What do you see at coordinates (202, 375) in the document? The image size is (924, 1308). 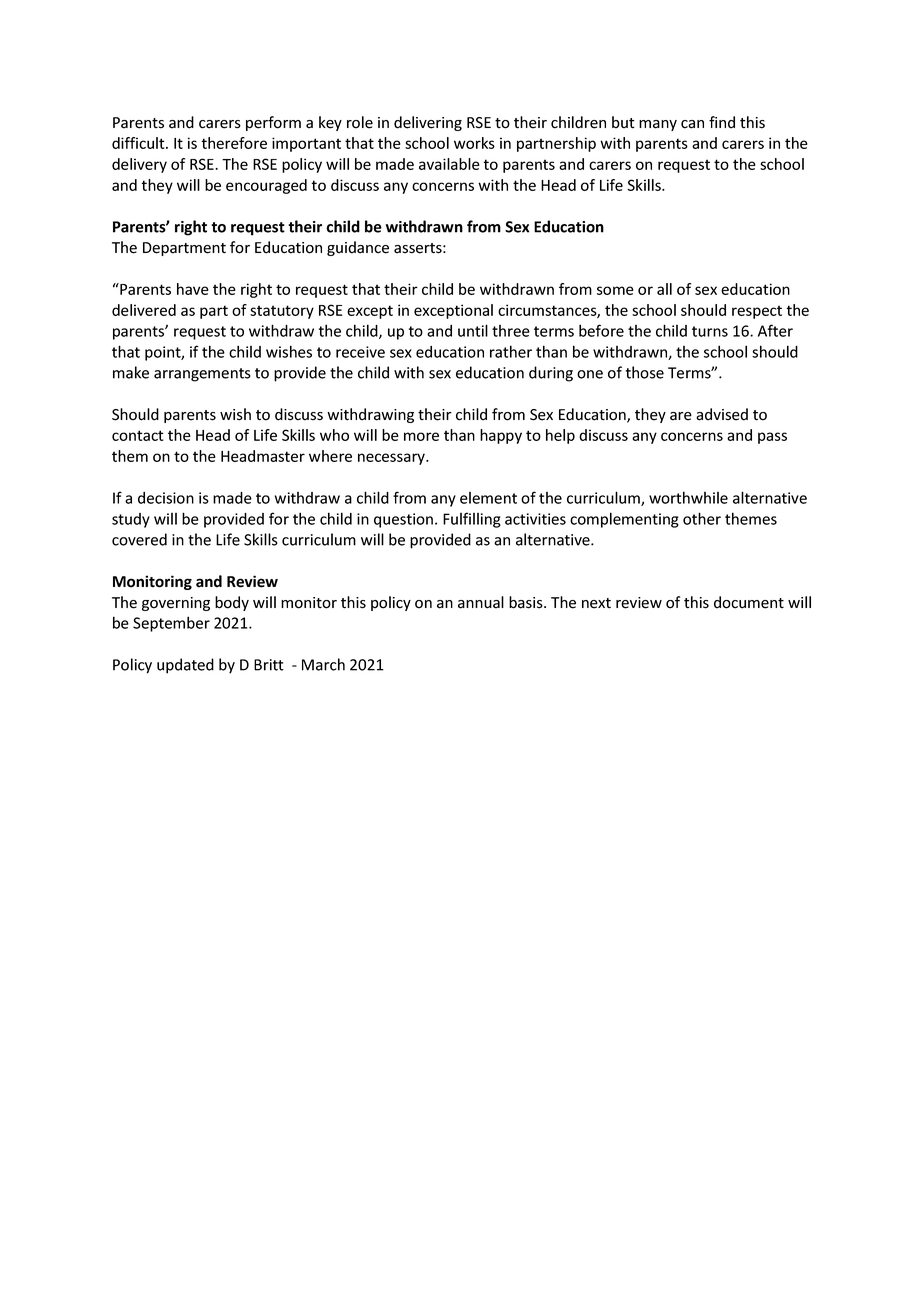 I see `arrangements` at bounding box center [202, 375].
